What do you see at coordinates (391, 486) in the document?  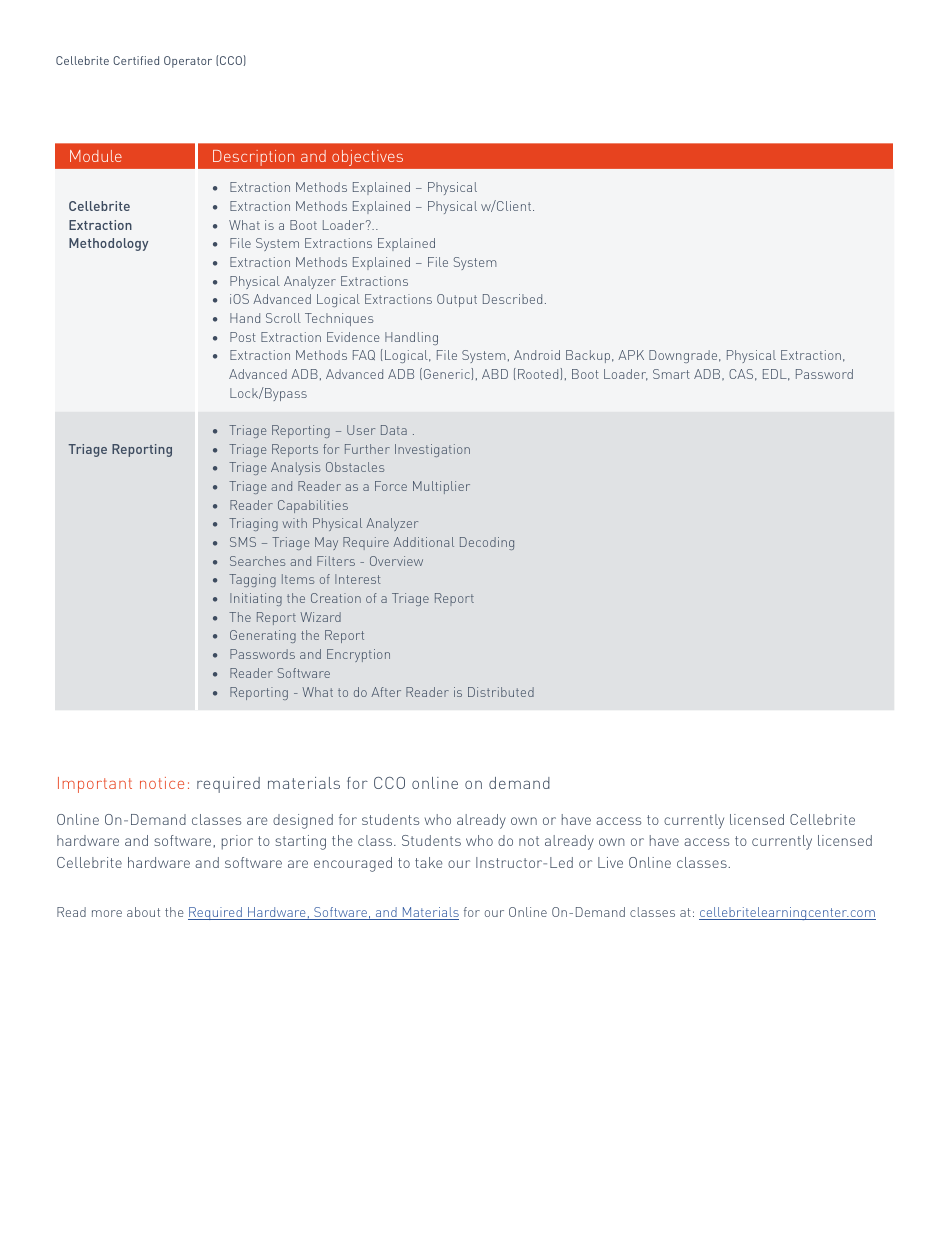 I see `Force` at bounding box center [391, 486].
